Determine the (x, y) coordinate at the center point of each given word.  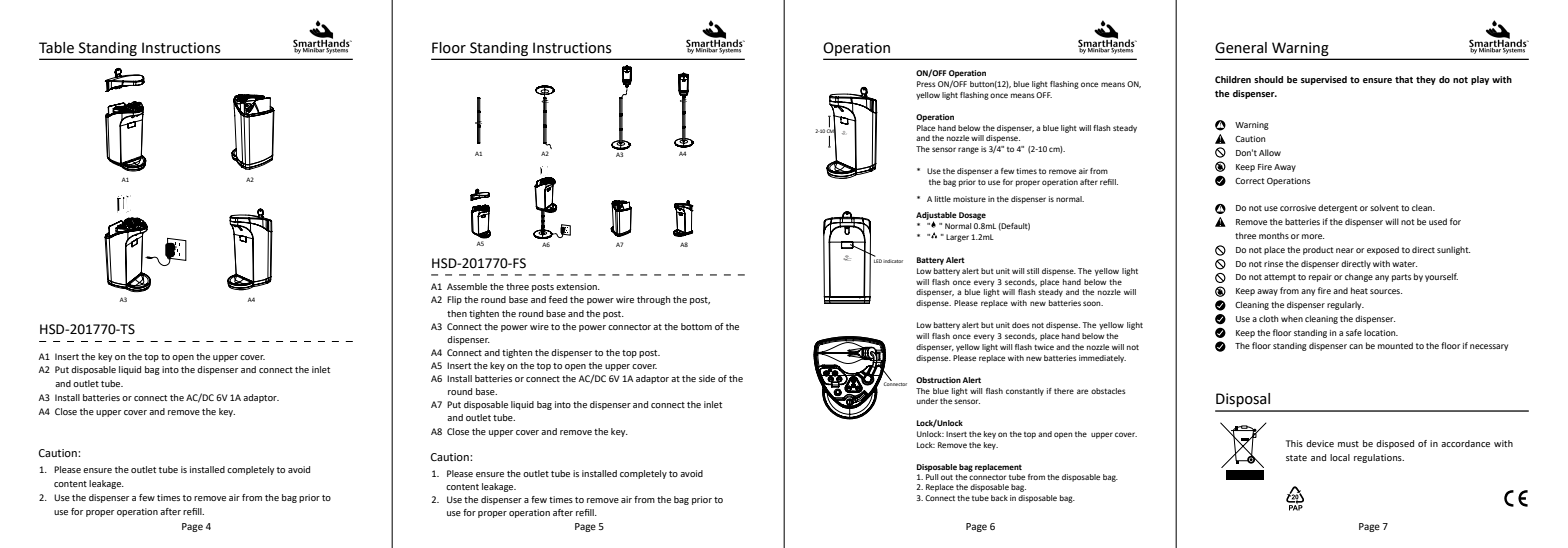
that (1404, 79)
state (1296, 458)
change (1359, 277)
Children (1233, 79)
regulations (1379, 458)
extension (577, 286)
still (1033, 271)
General (1241, 48)
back (999, 498)
